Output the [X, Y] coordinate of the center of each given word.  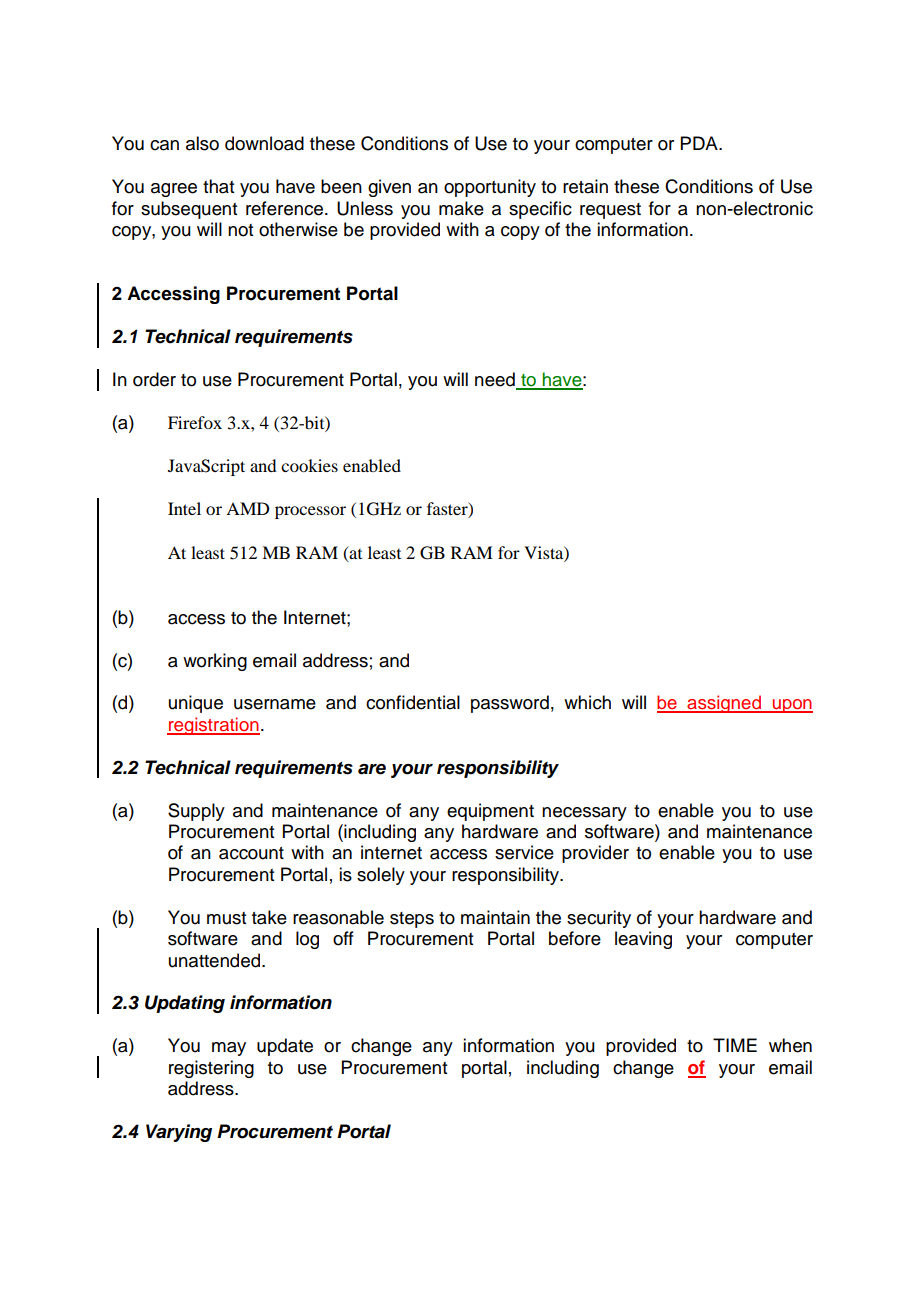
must [226, 918]
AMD [247, 508]
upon [791, 706]
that [218, 186]
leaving [643, 940]
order [154, 379]
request [610, 211]
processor [310, 512]
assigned [724, 704]
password [510, 704]
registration [213, 726]
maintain [495, 917]
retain [585, 186]
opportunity [490, 188]
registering [211, 1069]
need [496, 380]
